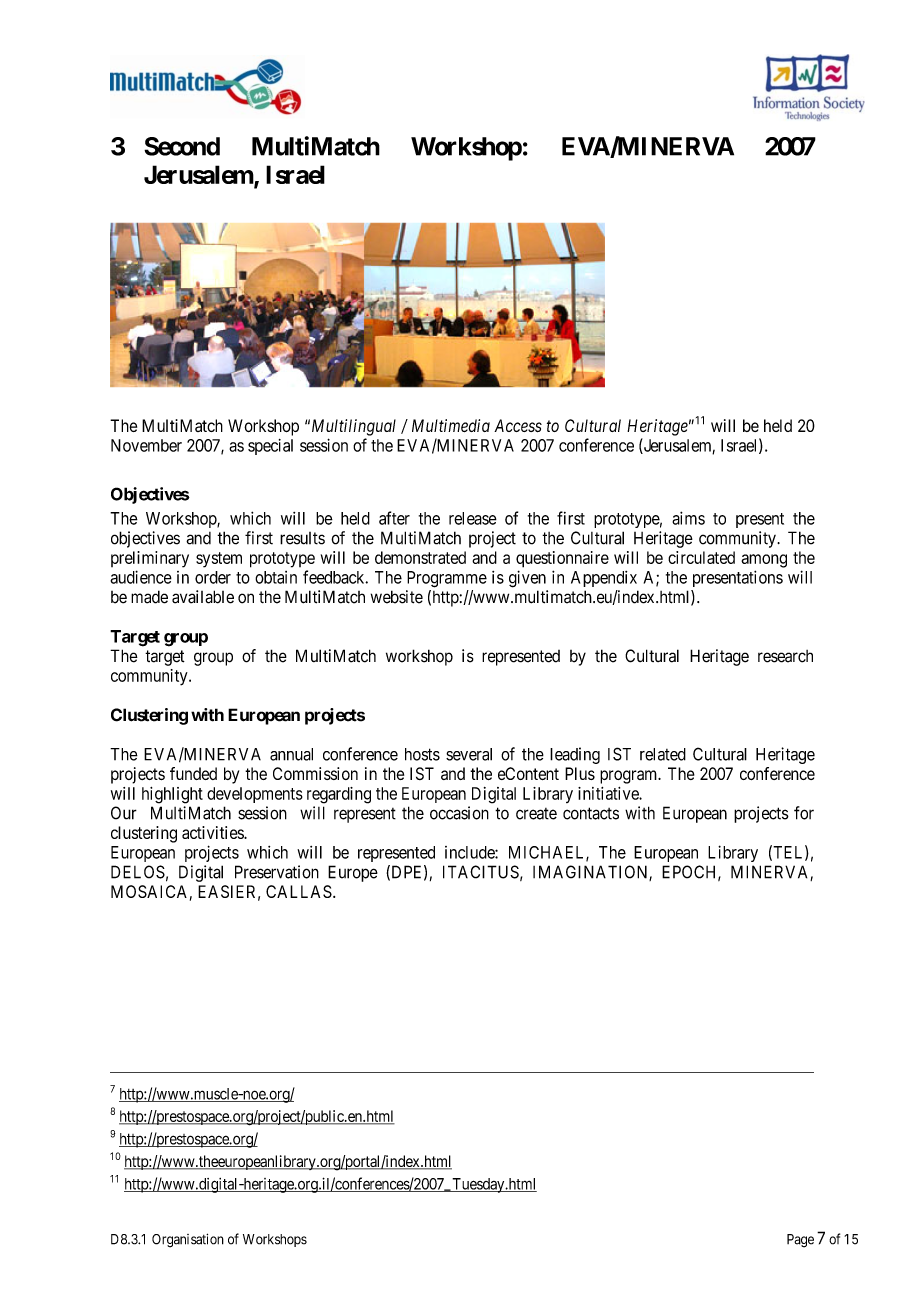  Describe the element at coordinates (518, 425) in the screenshot. I see `Access` at that location.
